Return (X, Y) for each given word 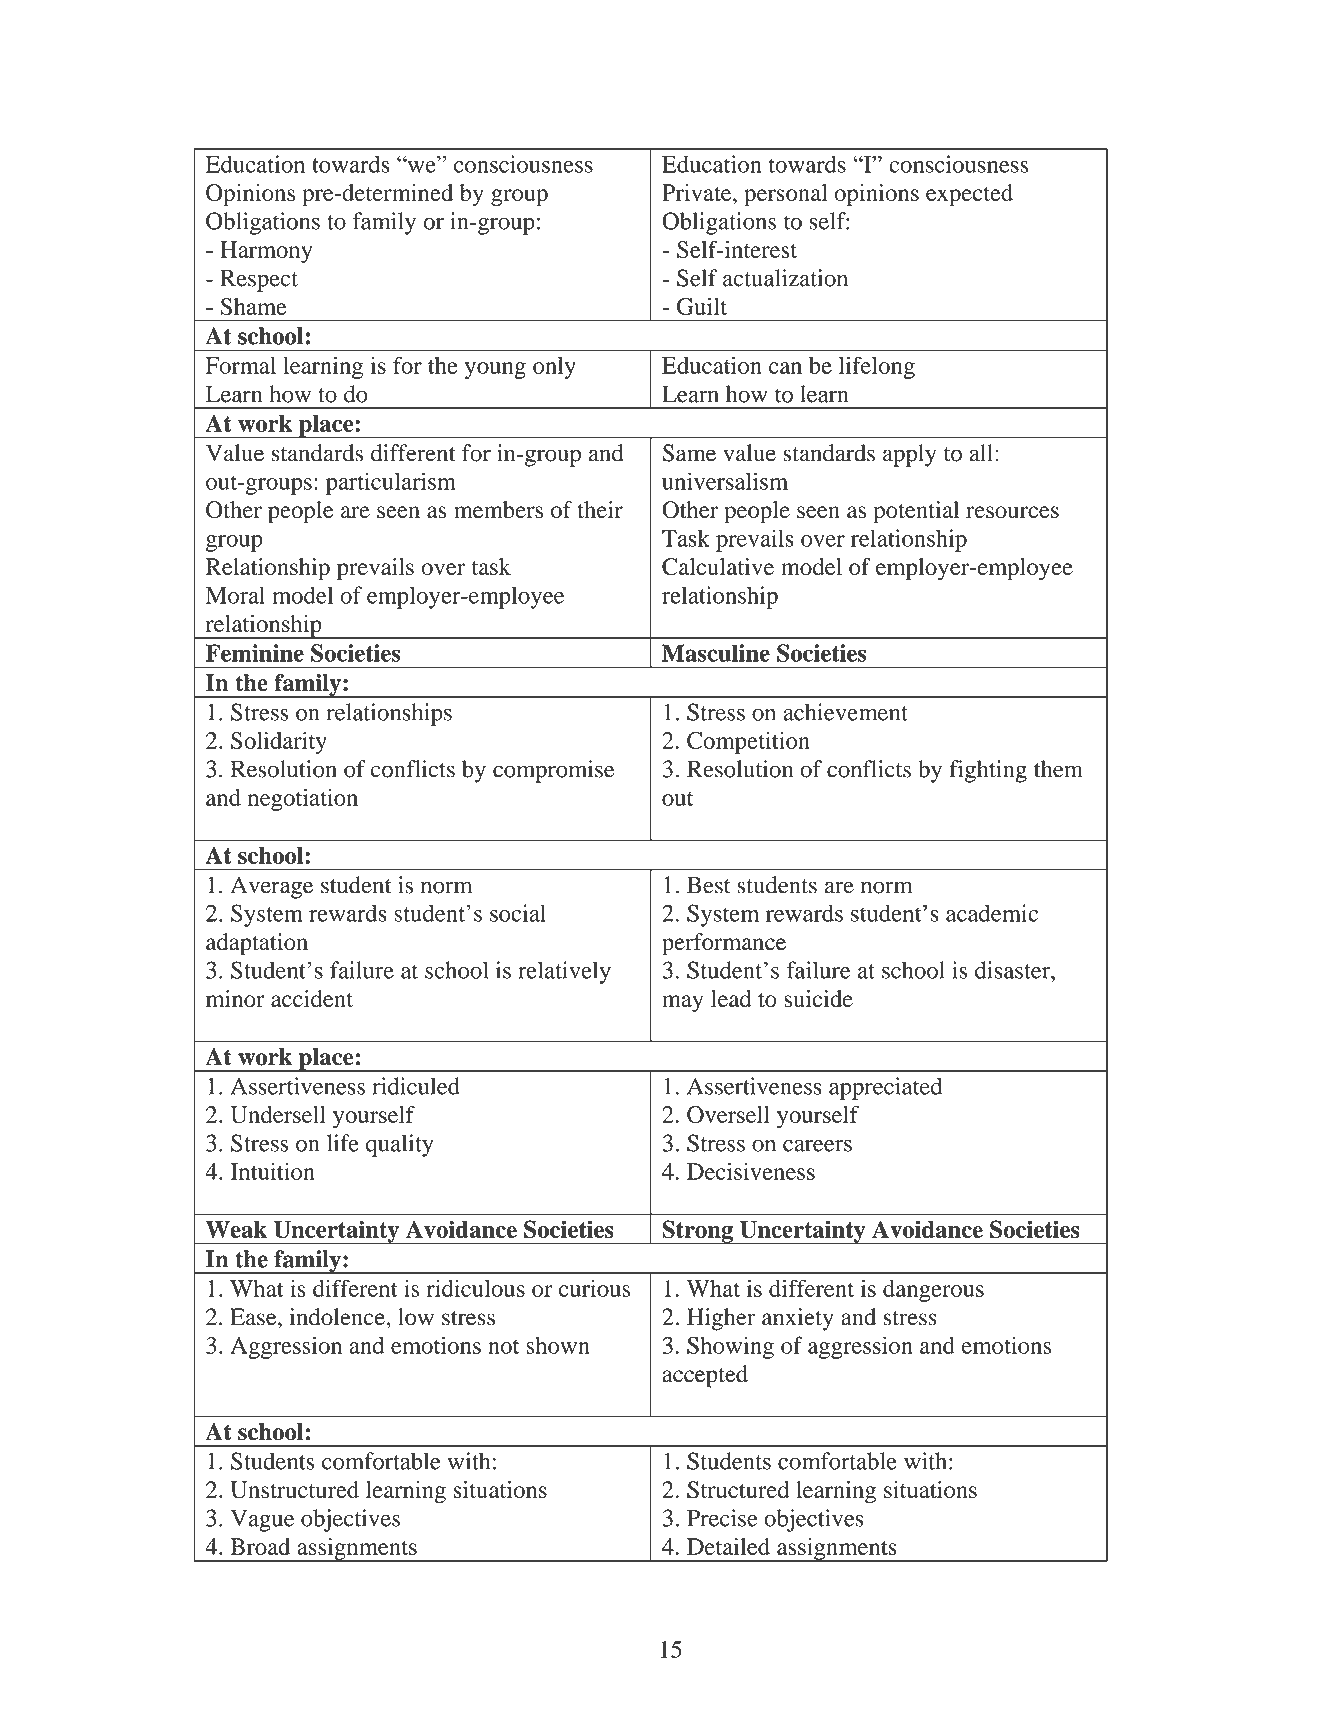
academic (992, 913)
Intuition (272, 1171)
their (600, 509)
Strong (697, 1232)
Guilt (702, 306)
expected (969, 195)
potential (916, 512)
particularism (391, 483)
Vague (262, 1520)
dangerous (933, 1291)
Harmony (266, 252)
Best (709, 885)
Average (271, 887)
